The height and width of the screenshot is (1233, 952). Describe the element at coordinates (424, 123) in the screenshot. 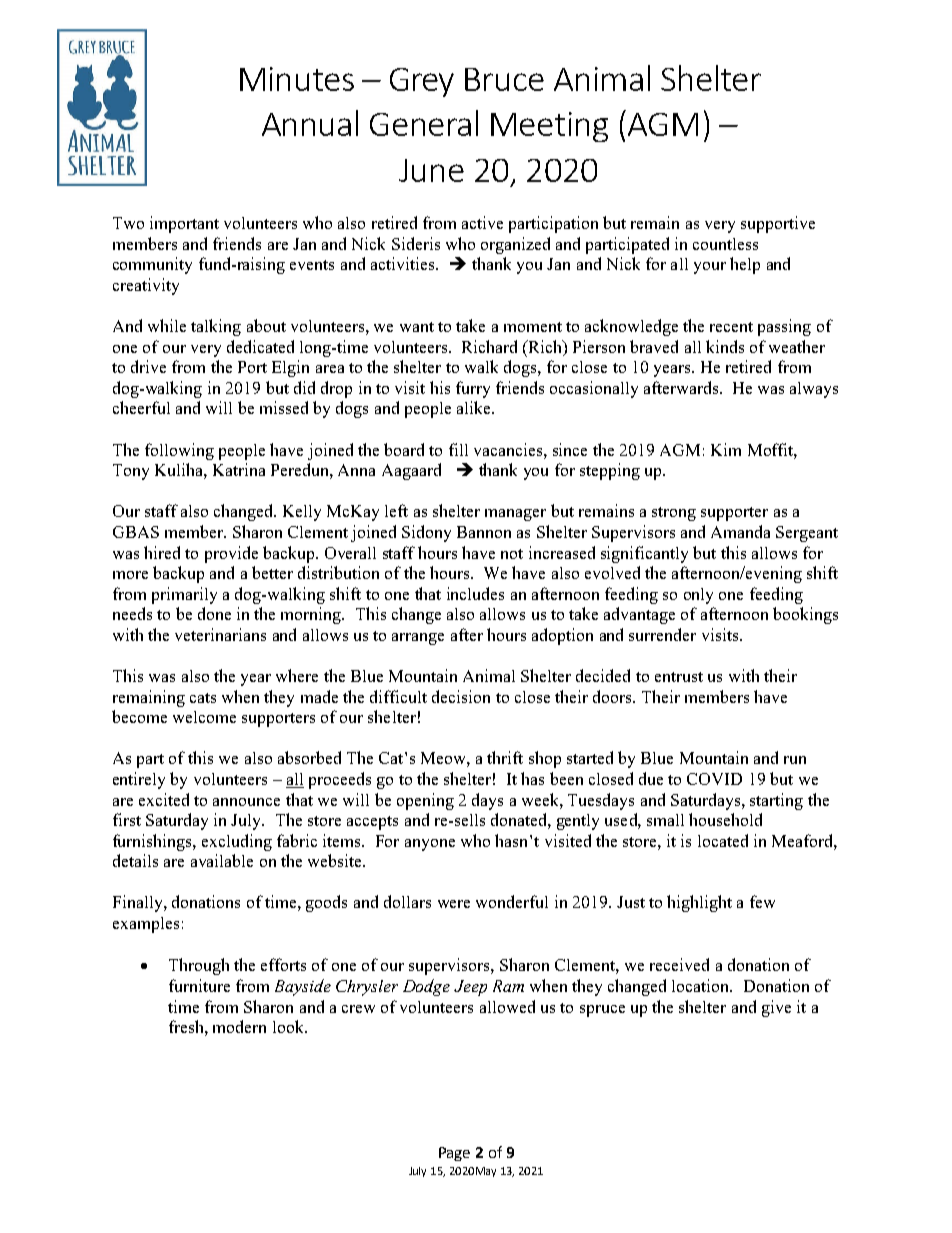

I see `General` at that location.
